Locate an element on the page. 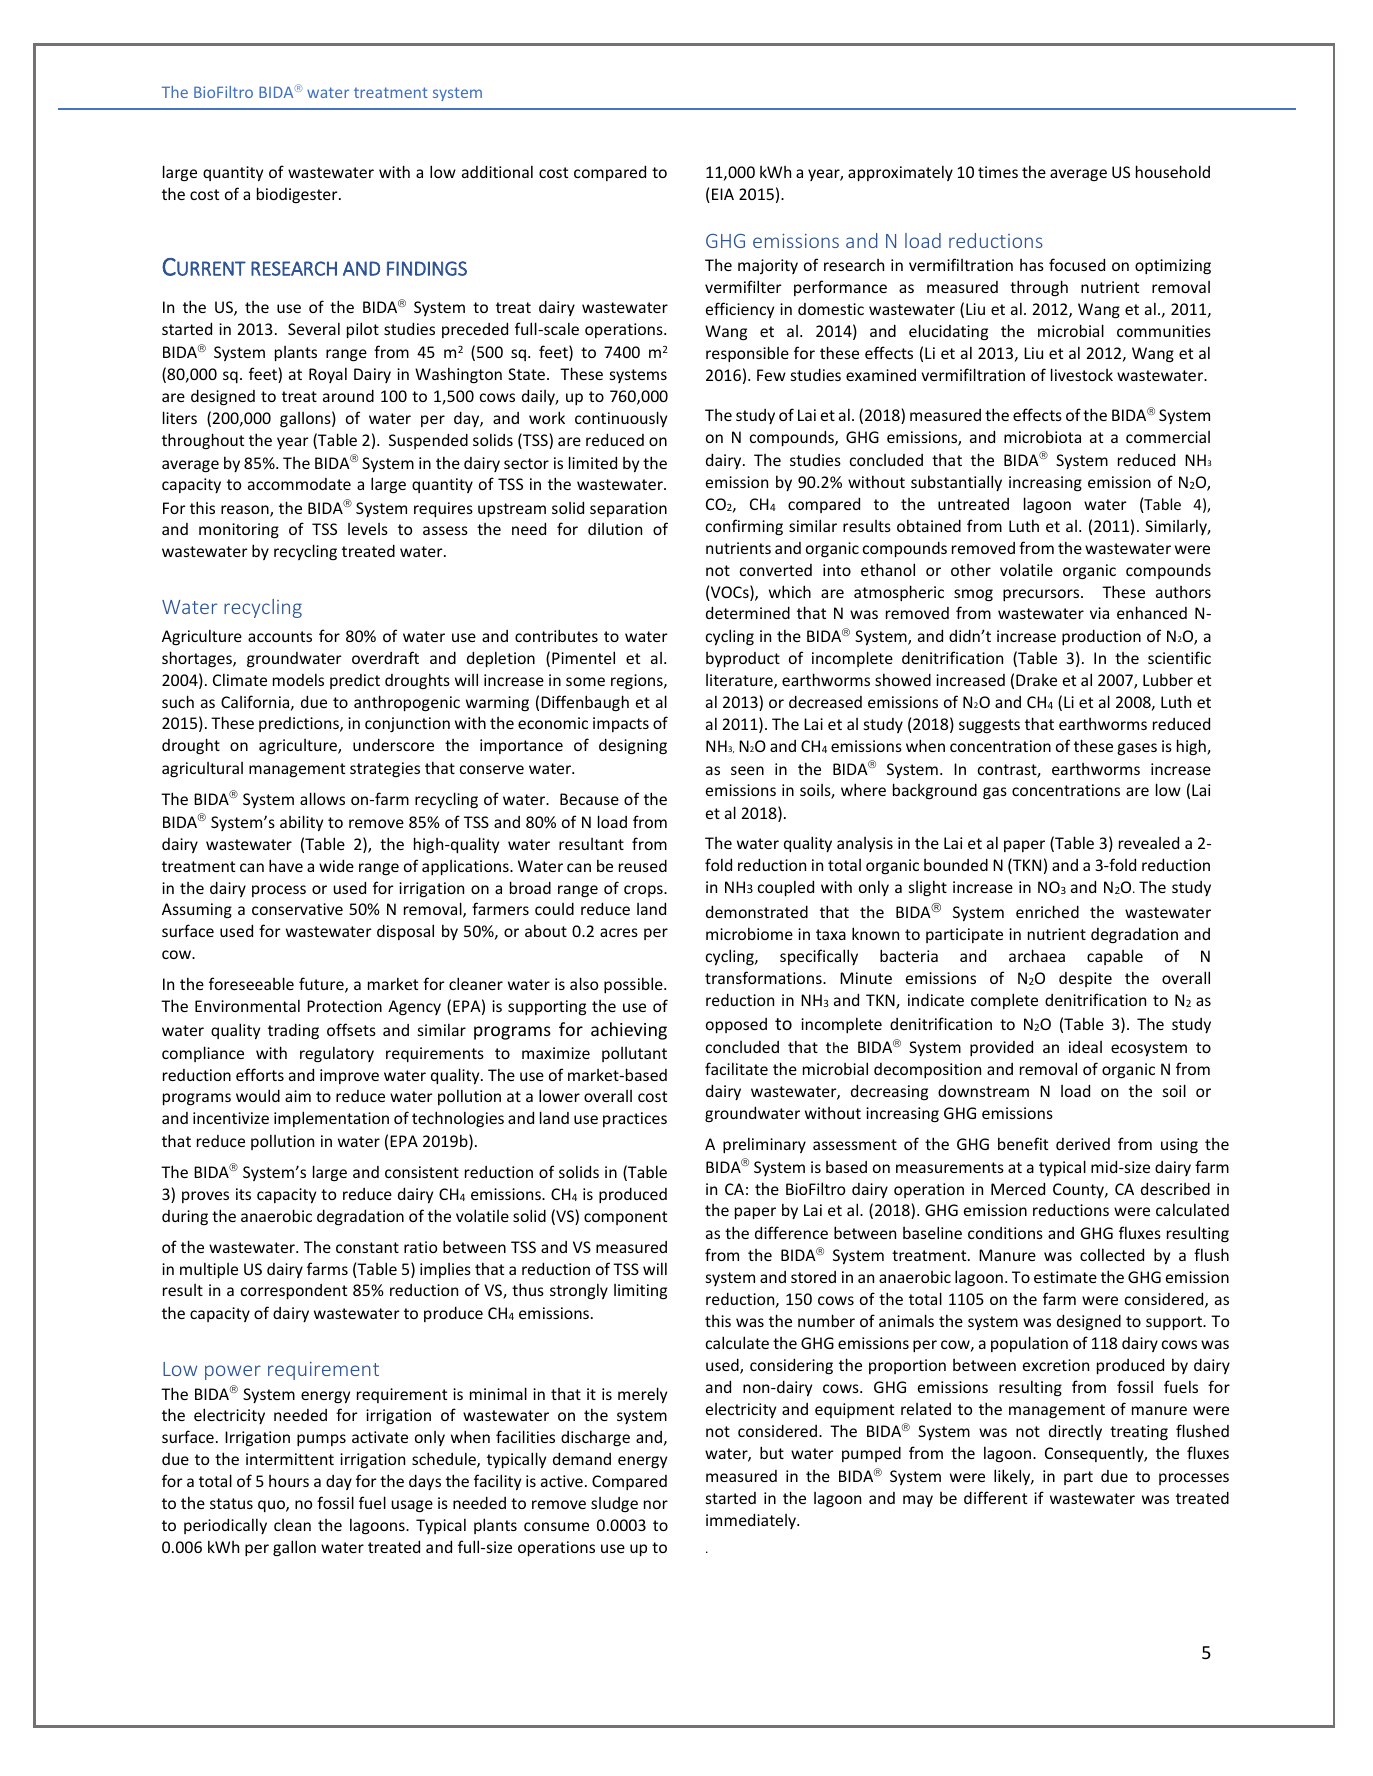  ideal is located at coordinates (1085, 1047).
